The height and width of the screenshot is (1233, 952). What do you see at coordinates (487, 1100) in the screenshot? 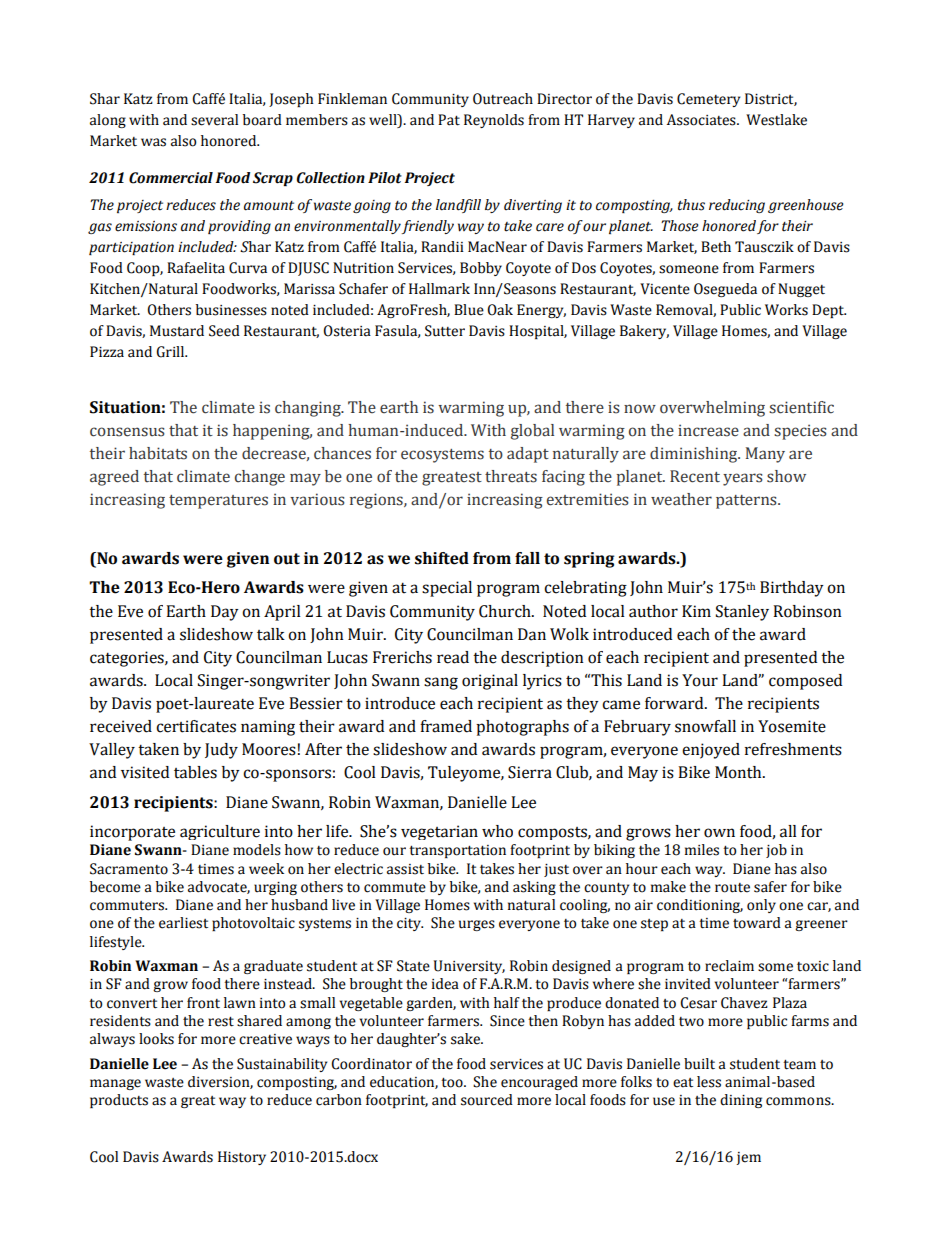
I see `sourced` at bounding box center [487, 1100].
